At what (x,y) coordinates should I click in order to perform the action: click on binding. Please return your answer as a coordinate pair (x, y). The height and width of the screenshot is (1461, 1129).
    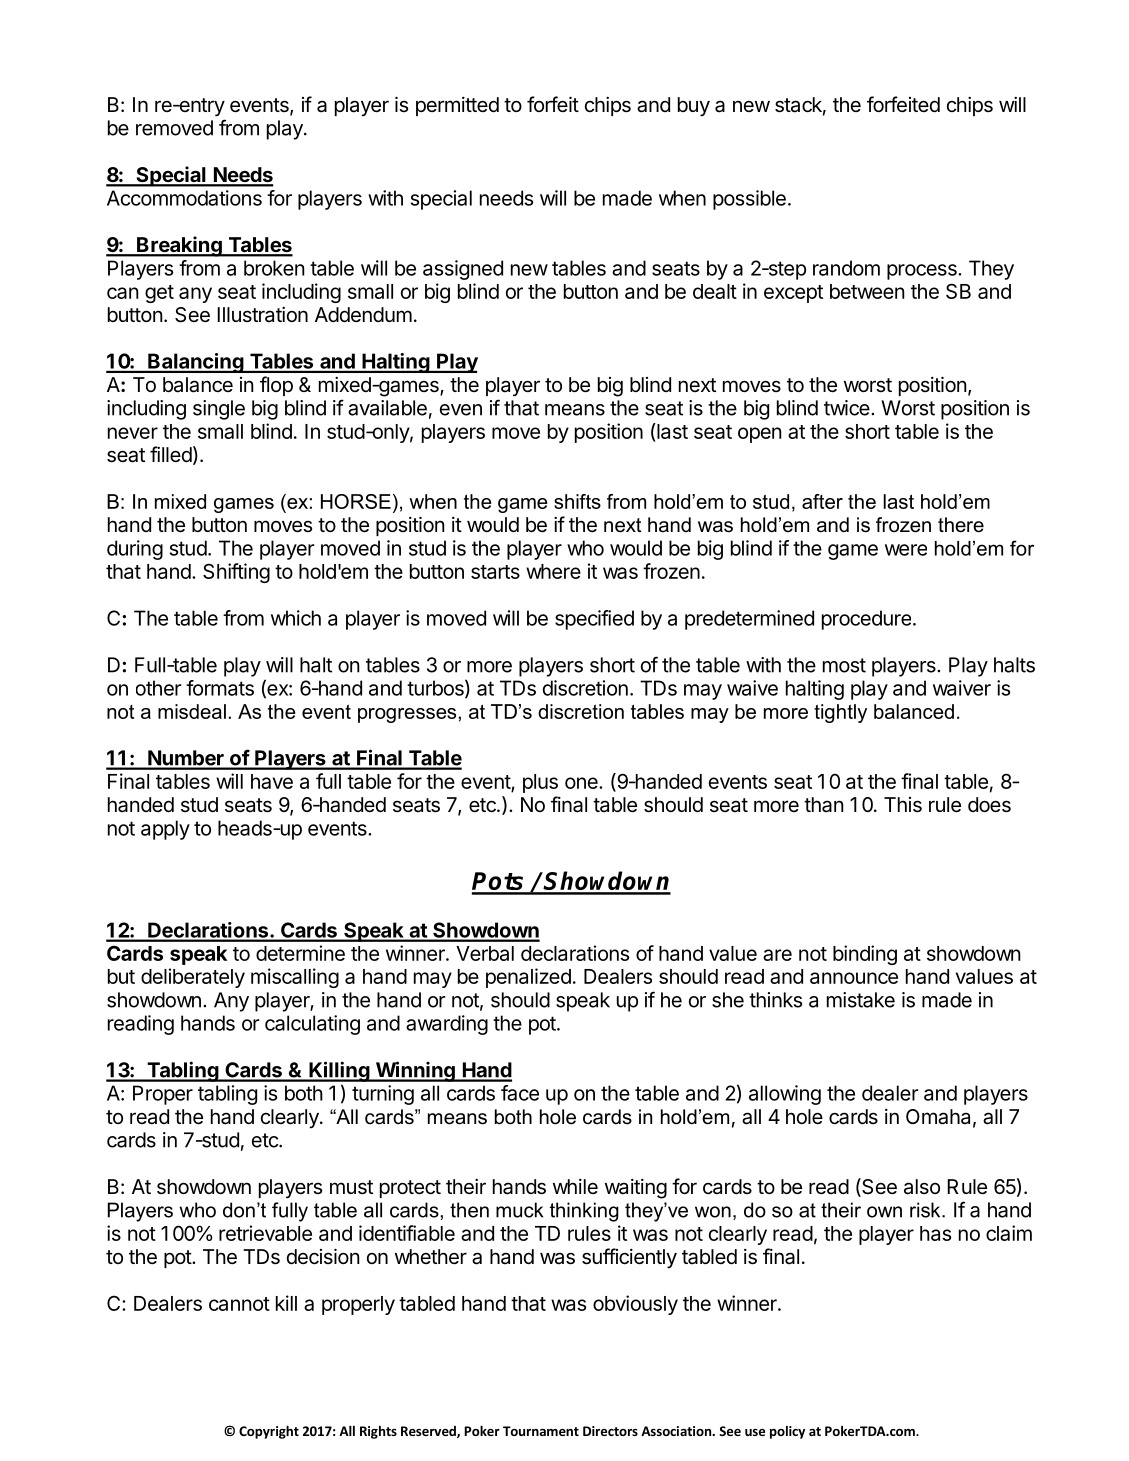
    Looking at the image, I should click on (865, 955).
